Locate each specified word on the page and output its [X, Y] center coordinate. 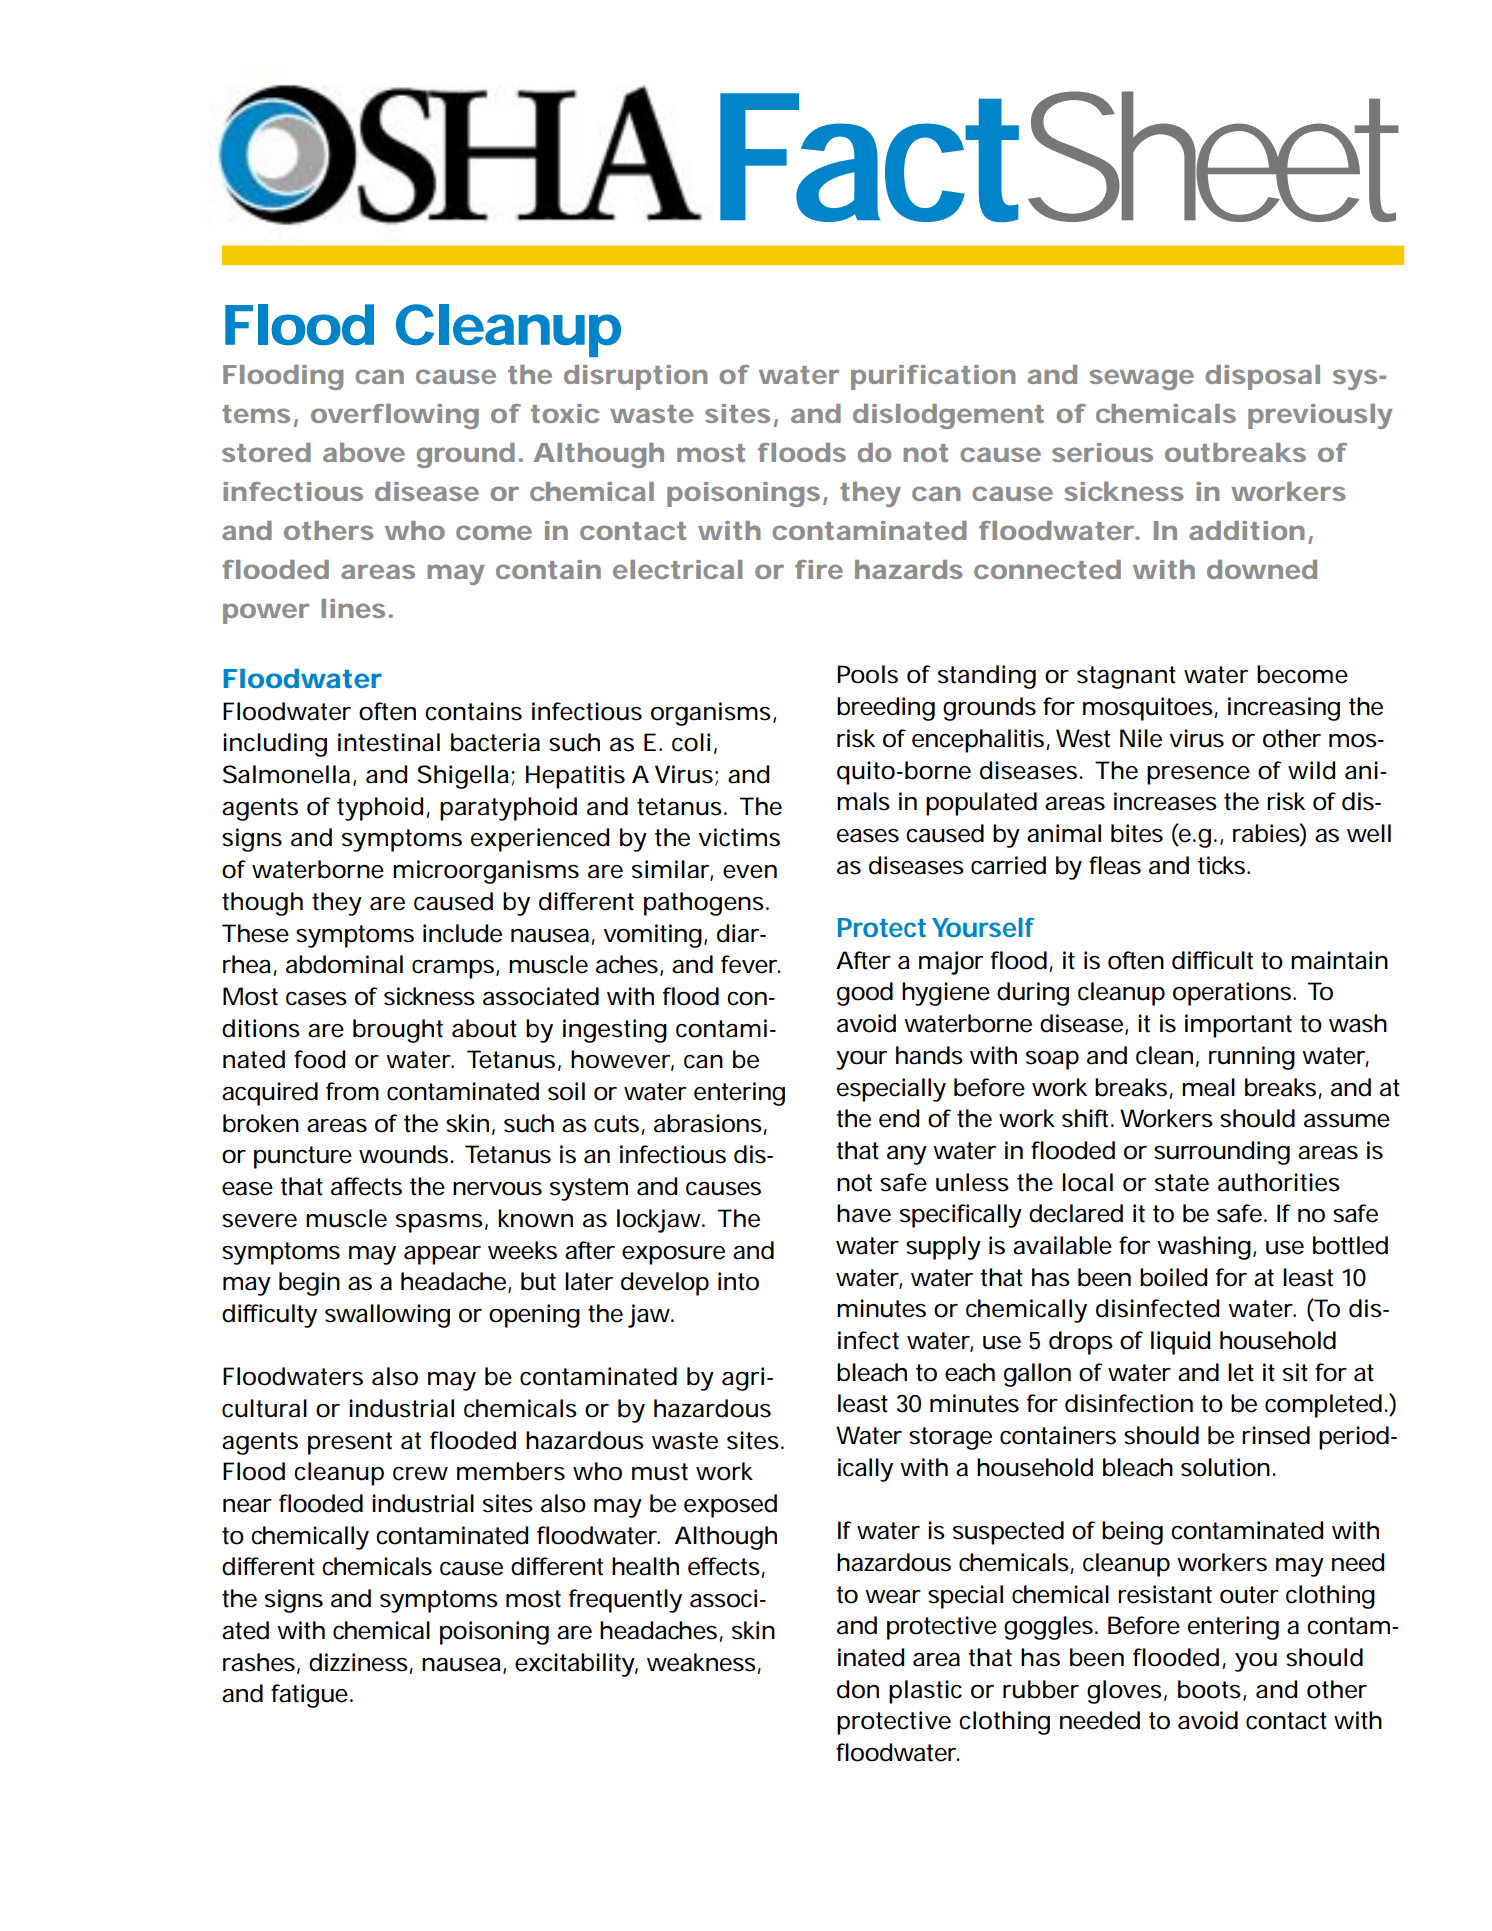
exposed [730, 1506]
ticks [1224, 865]
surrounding [1222, 1153]
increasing [1284, 709]
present [350, 1443]
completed [1326, 1406]
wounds [406, 1154]
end [899, 1118]
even [750, 872]
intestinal [389, 742]
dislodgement [948, 416]
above [364, 452]
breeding [886, 709]
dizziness [361, 1663]
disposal [1263, 377]
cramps [455, 969]
